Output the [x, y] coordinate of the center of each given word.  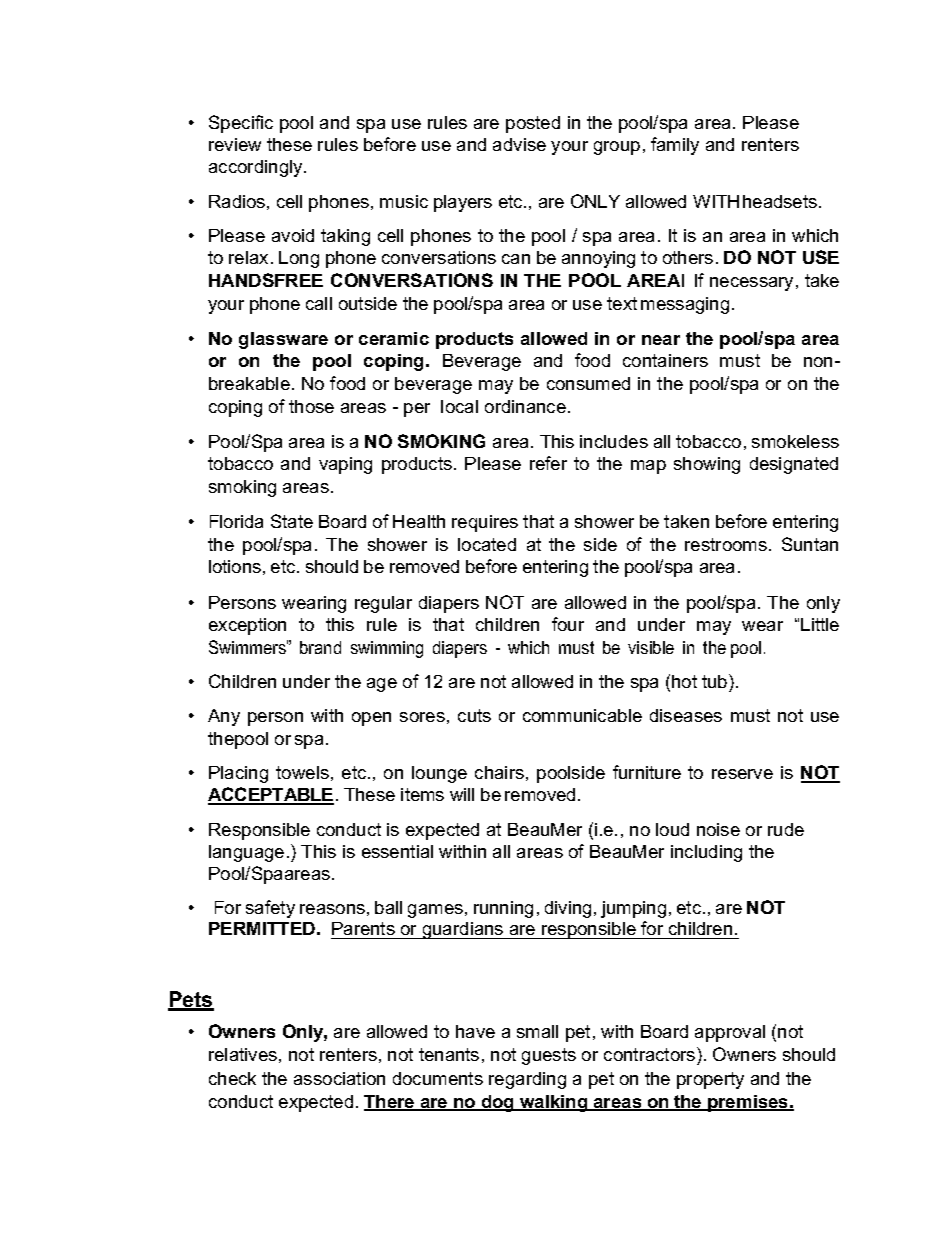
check [232, 1078]
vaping [345, 465]
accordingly [257, 168]
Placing [238, 774]
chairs [499, 772]
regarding [527, 1080]
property [710, 1080]
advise [519, 144]
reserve [742, 774]
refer [548, 463]
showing [707, 465]
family [675, 146]
